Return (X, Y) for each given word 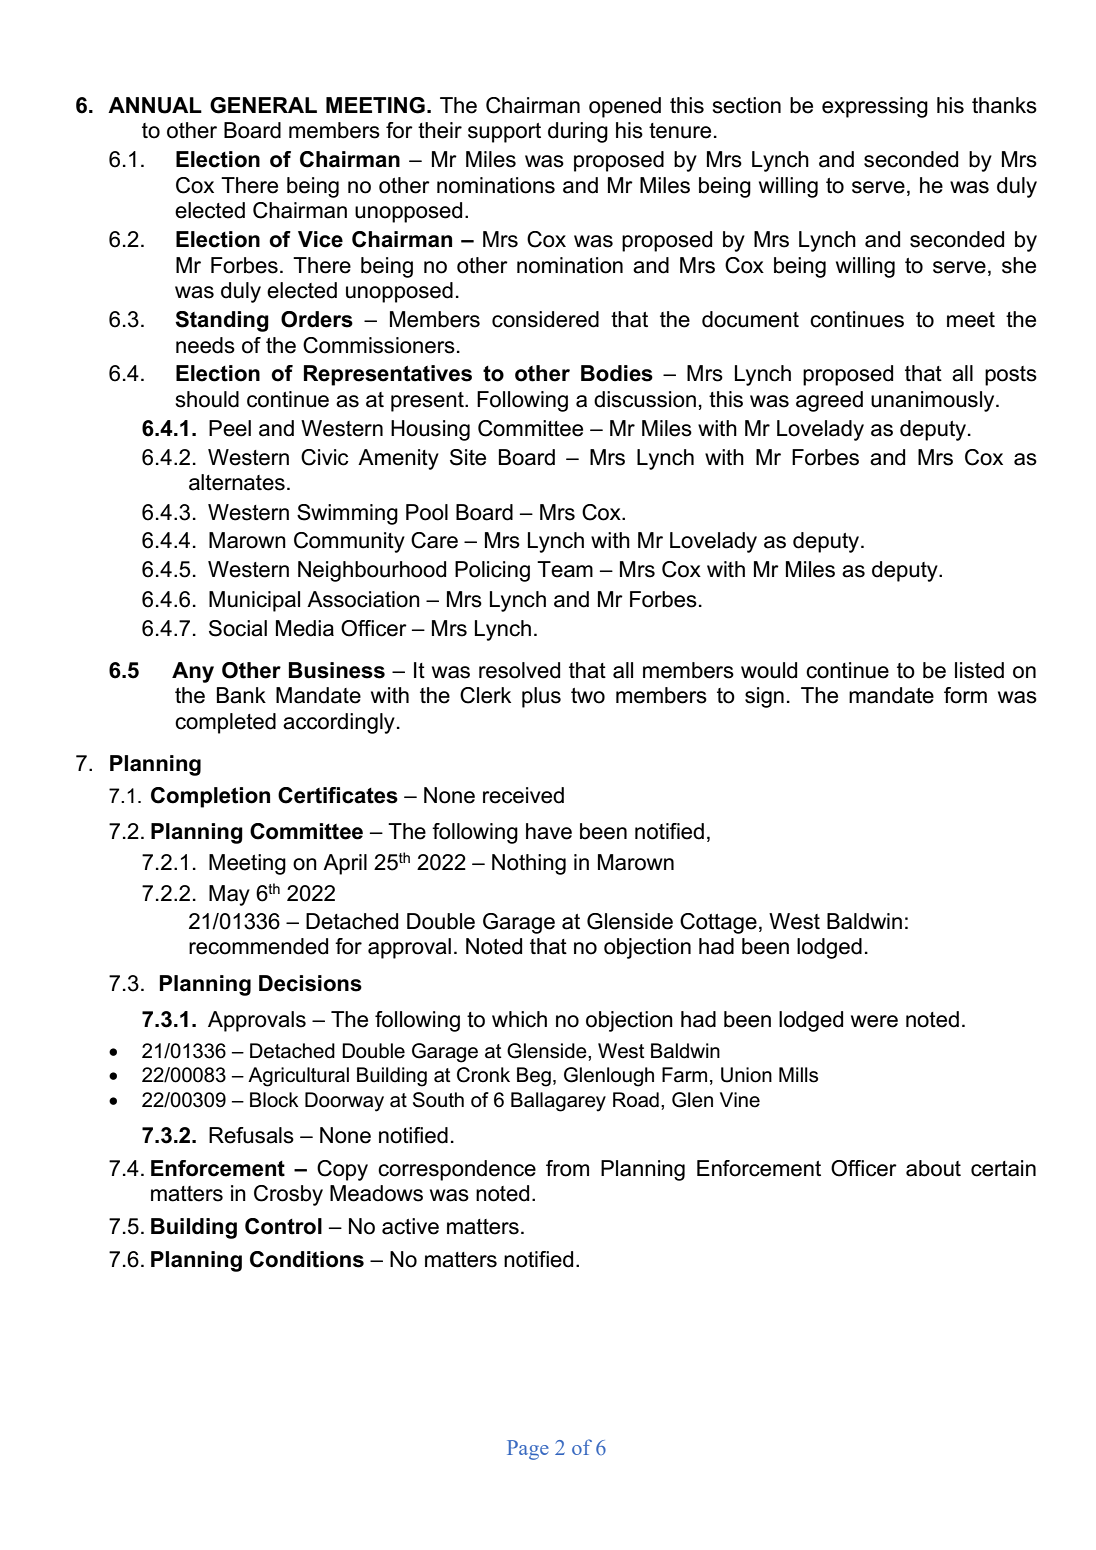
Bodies (617, 373)
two (588, 696)
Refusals (251, 1135)
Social (238, 628)
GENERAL (263, 105)
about (933, 1168)
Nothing (529, 864)
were (874, 1021)
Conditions (307, 1259)
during (578, 132)
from (567, 1168)
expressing (875, 107)
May (229, 895)
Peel (230, 428)
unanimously (934, 401)
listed (979, 670)
